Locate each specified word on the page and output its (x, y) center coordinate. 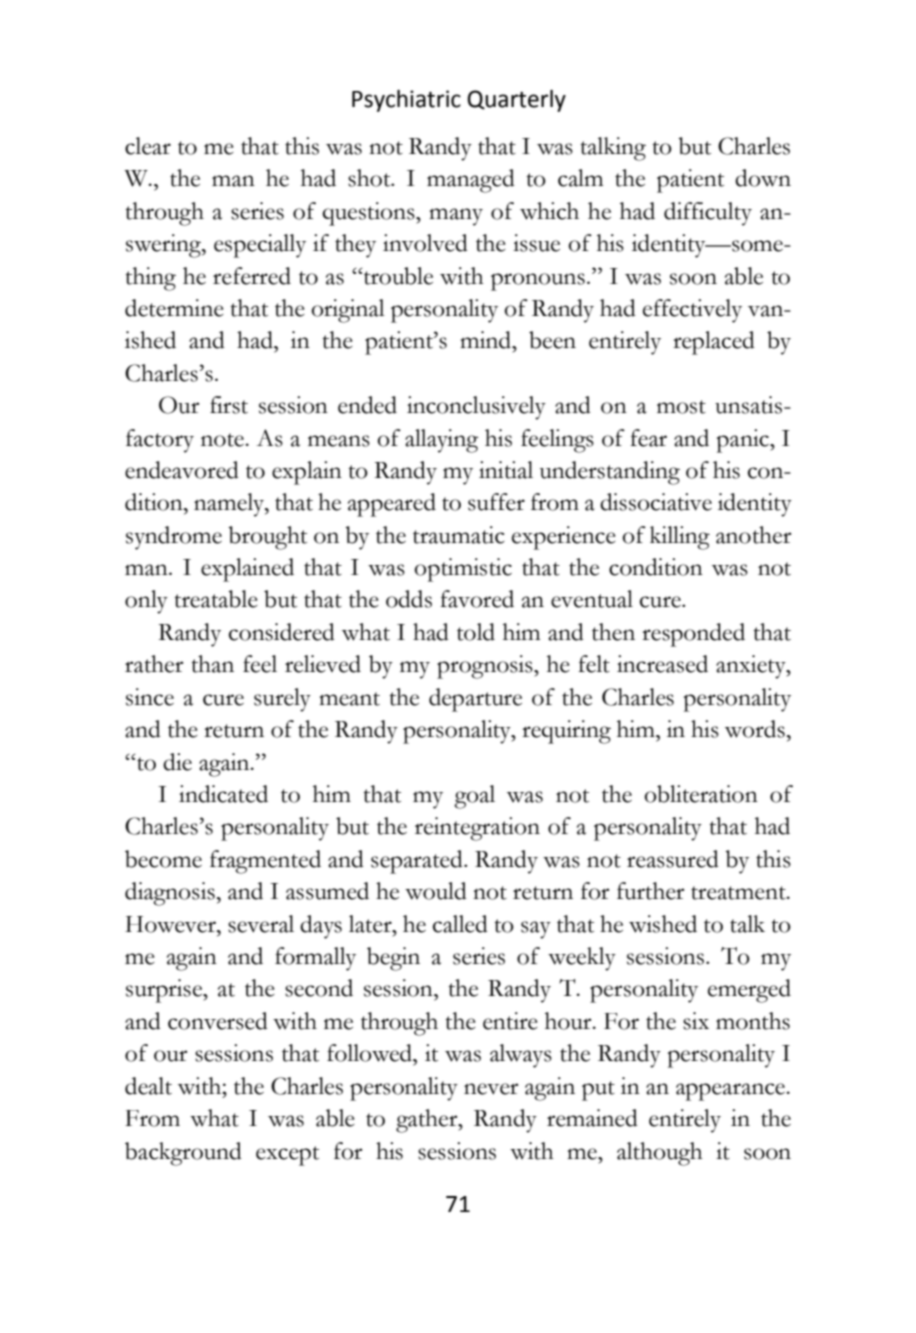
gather (428, 1121)
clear (148, 146)
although (660, 1154)
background (183, 1154)
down (763, 178)
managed (471, 181)
